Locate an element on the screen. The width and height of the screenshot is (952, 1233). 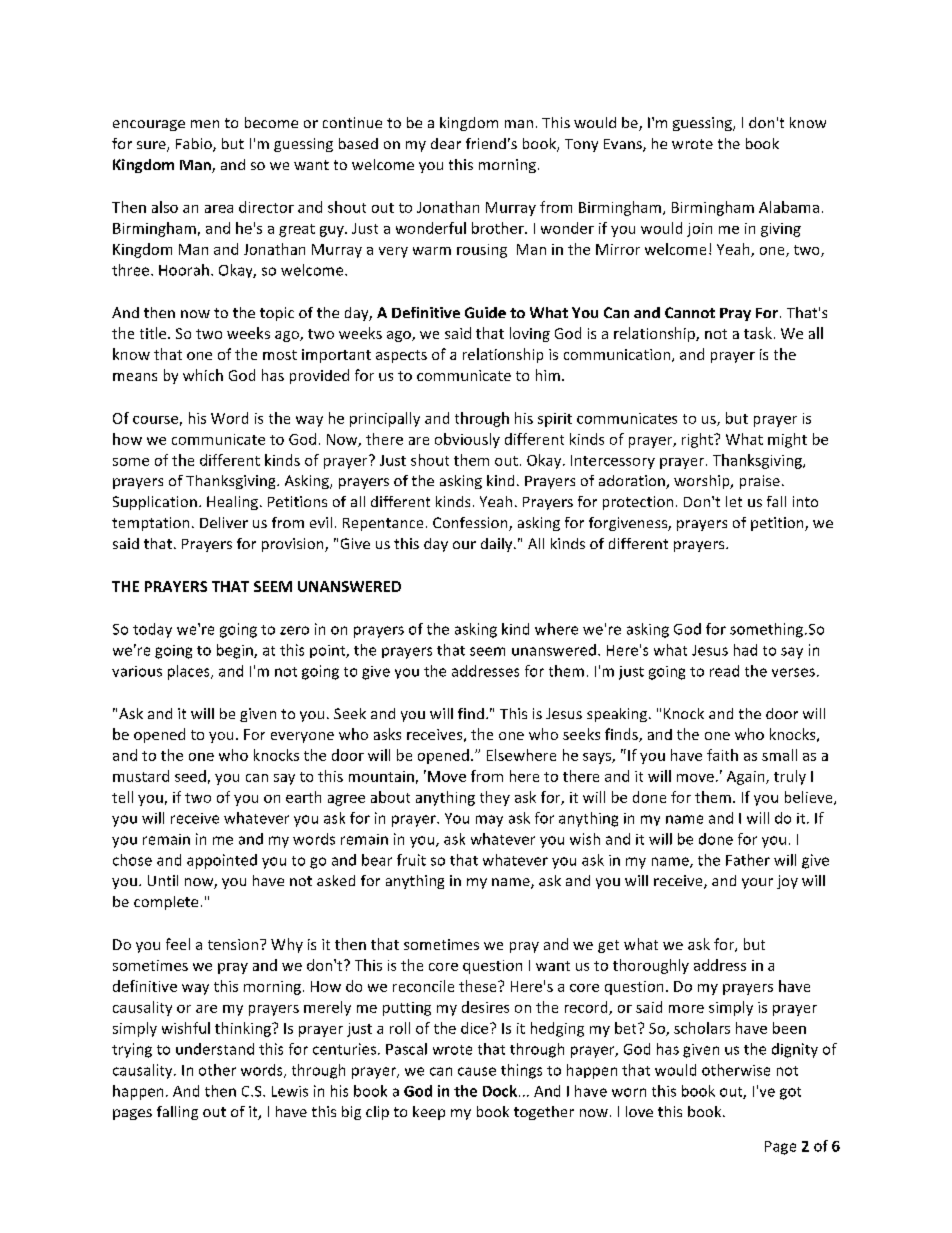
obviously is located at coordinates (467, 440).
